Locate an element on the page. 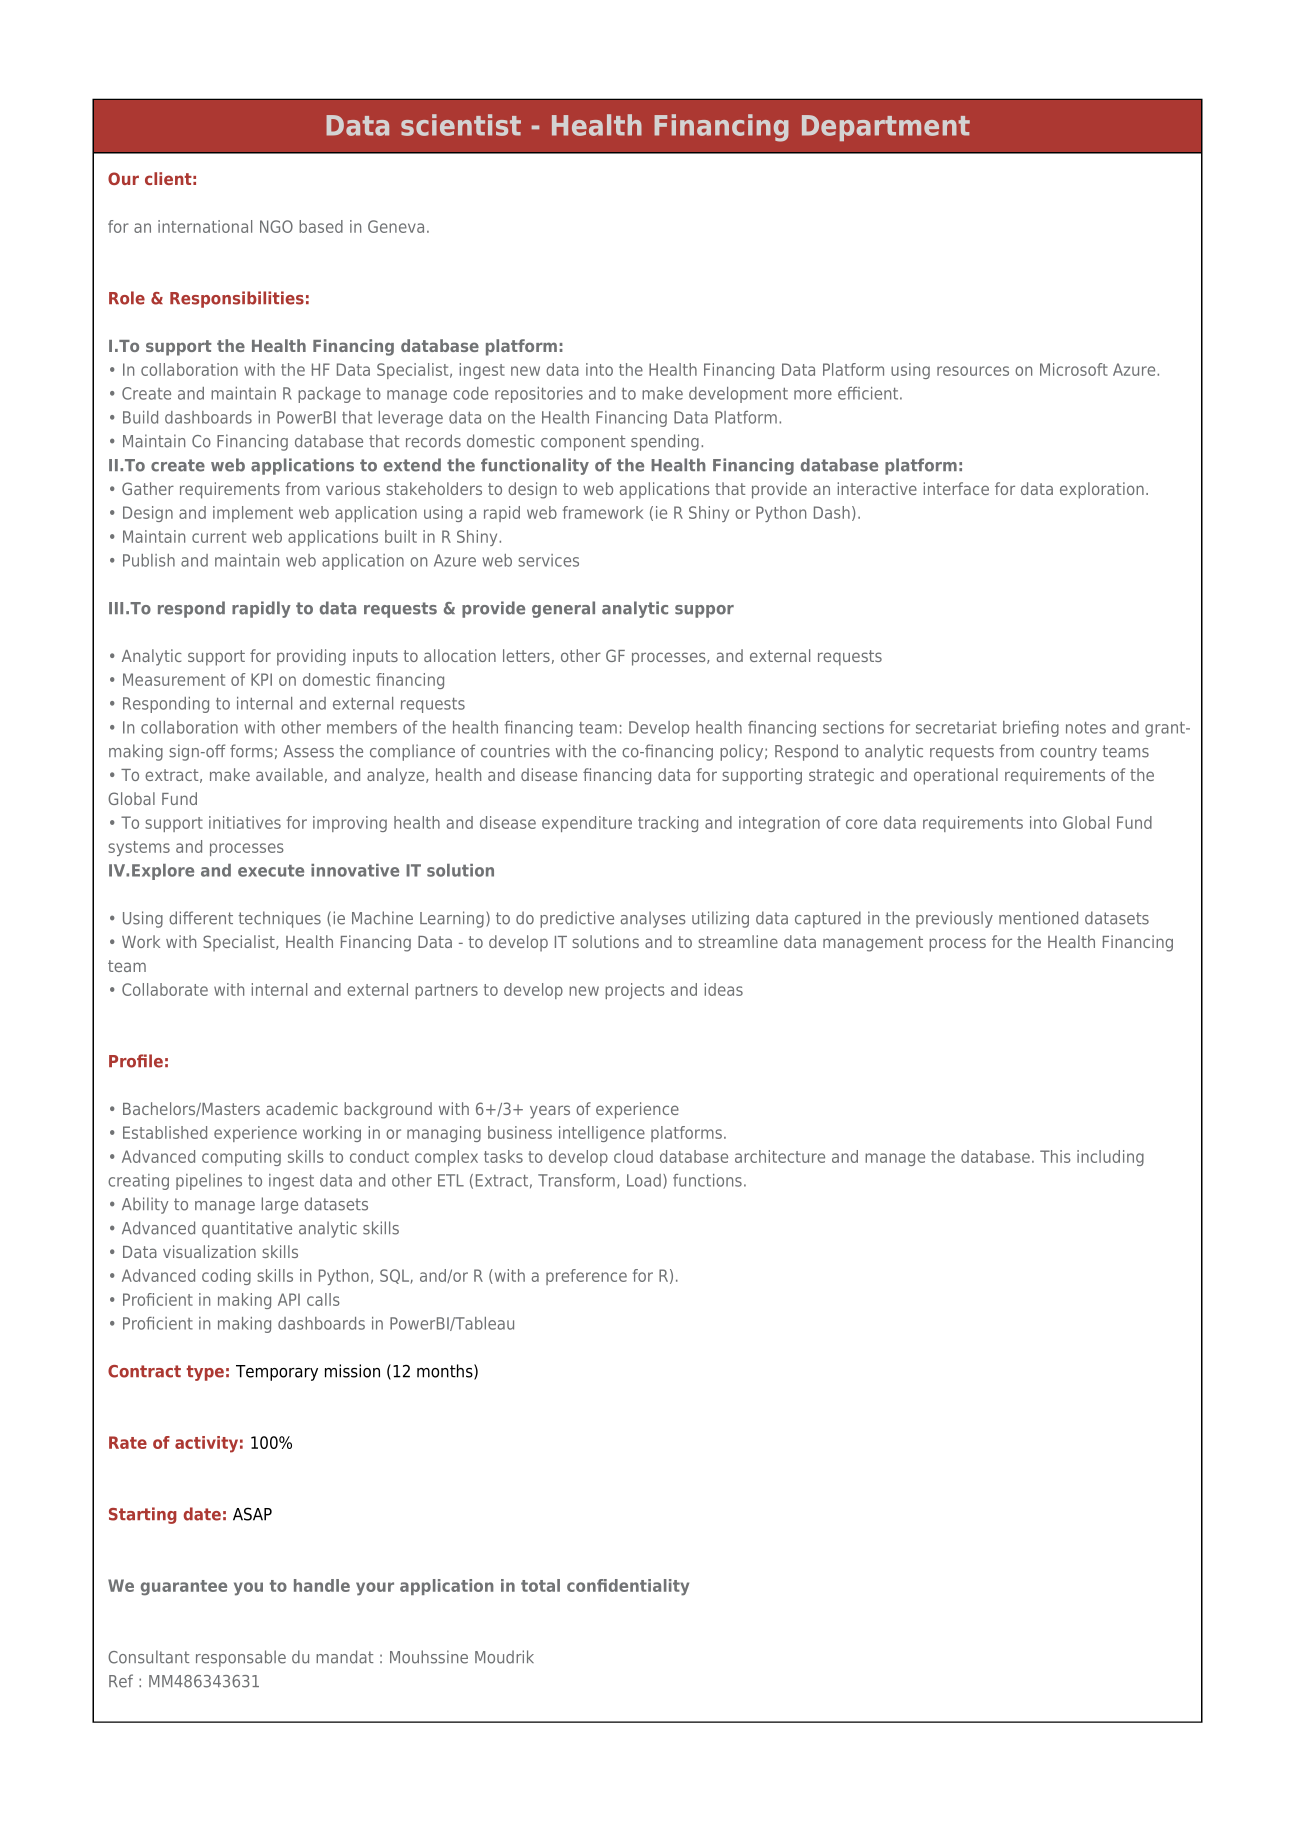 The height and width of the image is (1832, 1295). scientist is located at coordinates (461, 125).
